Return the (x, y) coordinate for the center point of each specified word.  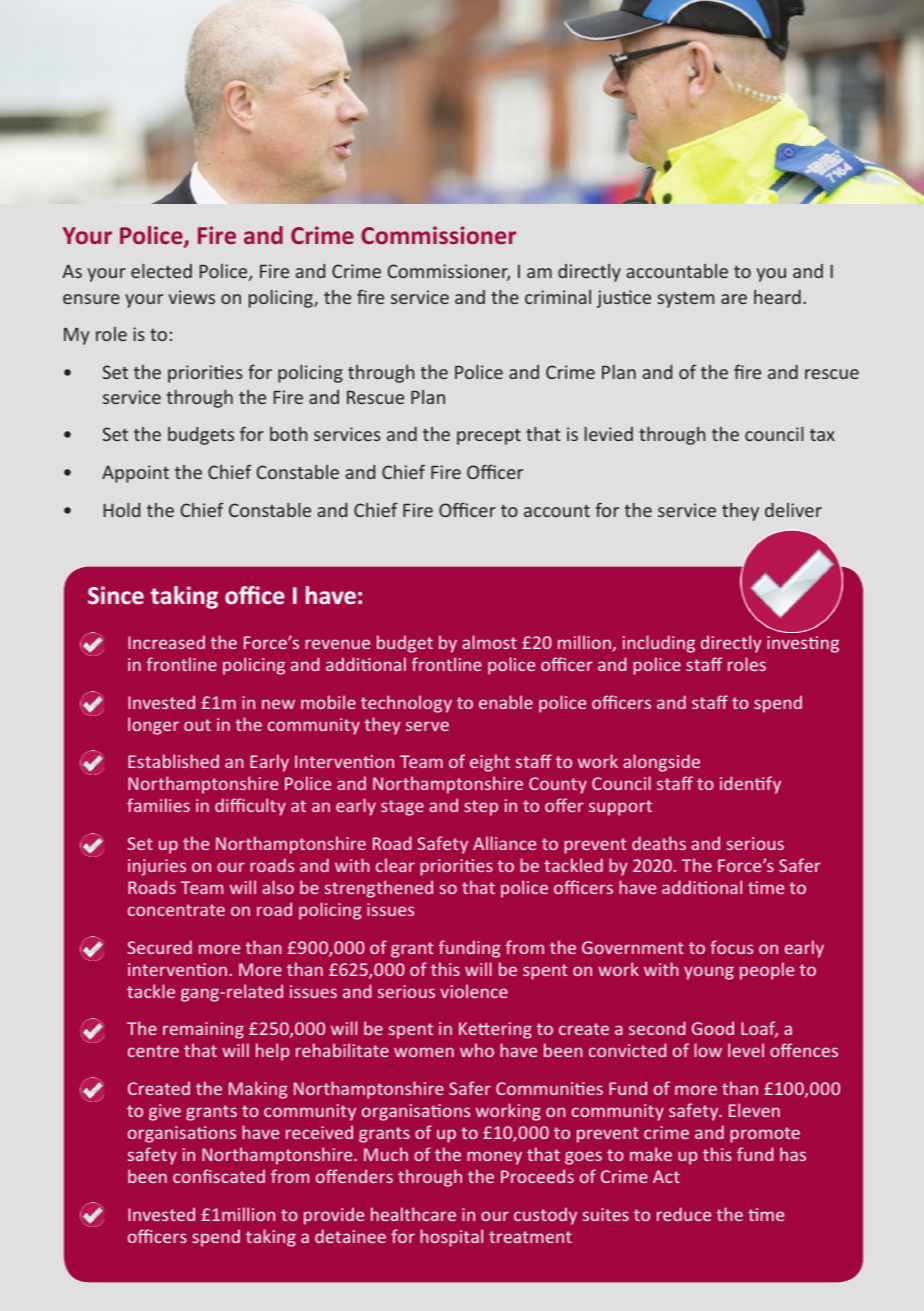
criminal (558, 297)
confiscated (219, 1176)
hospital (452, 1238)
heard (777, 297)
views (191, 297)
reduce (684, 1214)
